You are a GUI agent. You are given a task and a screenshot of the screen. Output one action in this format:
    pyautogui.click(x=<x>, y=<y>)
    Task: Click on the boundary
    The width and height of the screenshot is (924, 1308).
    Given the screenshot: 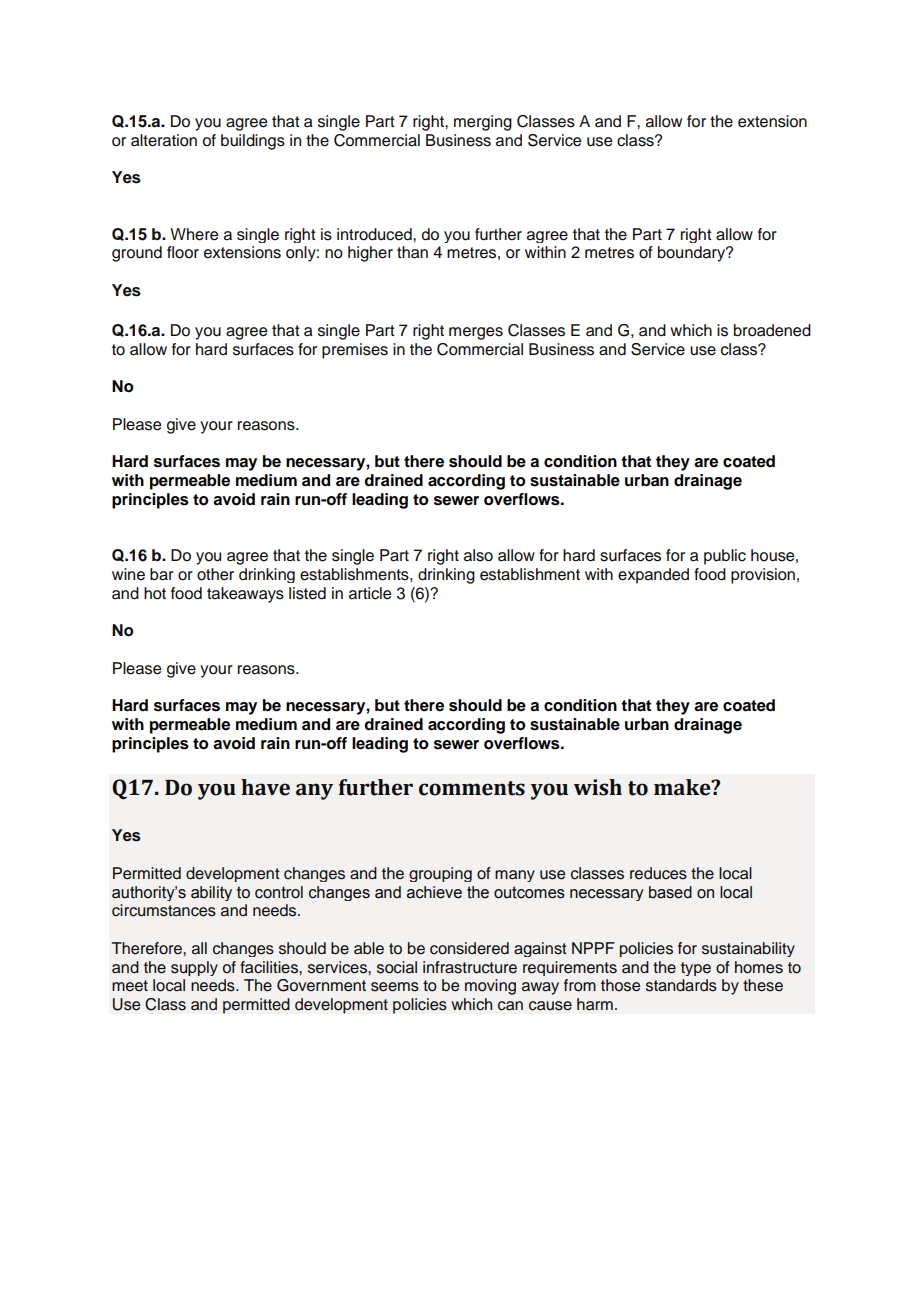 What is the action you would take?
    pyautogui.click(x=693, y=254)
